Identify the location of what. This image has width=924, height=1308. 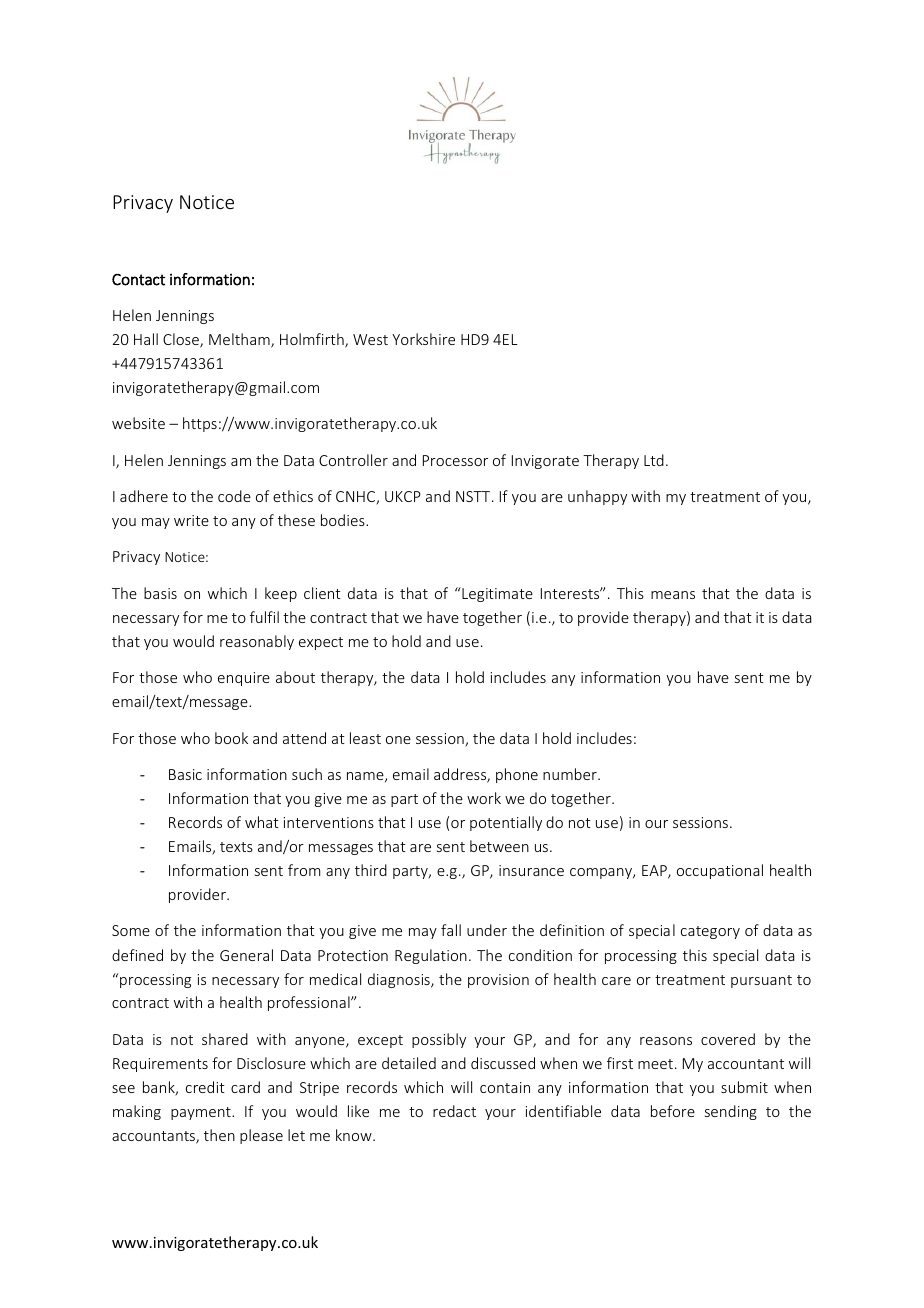
(262, 822).
